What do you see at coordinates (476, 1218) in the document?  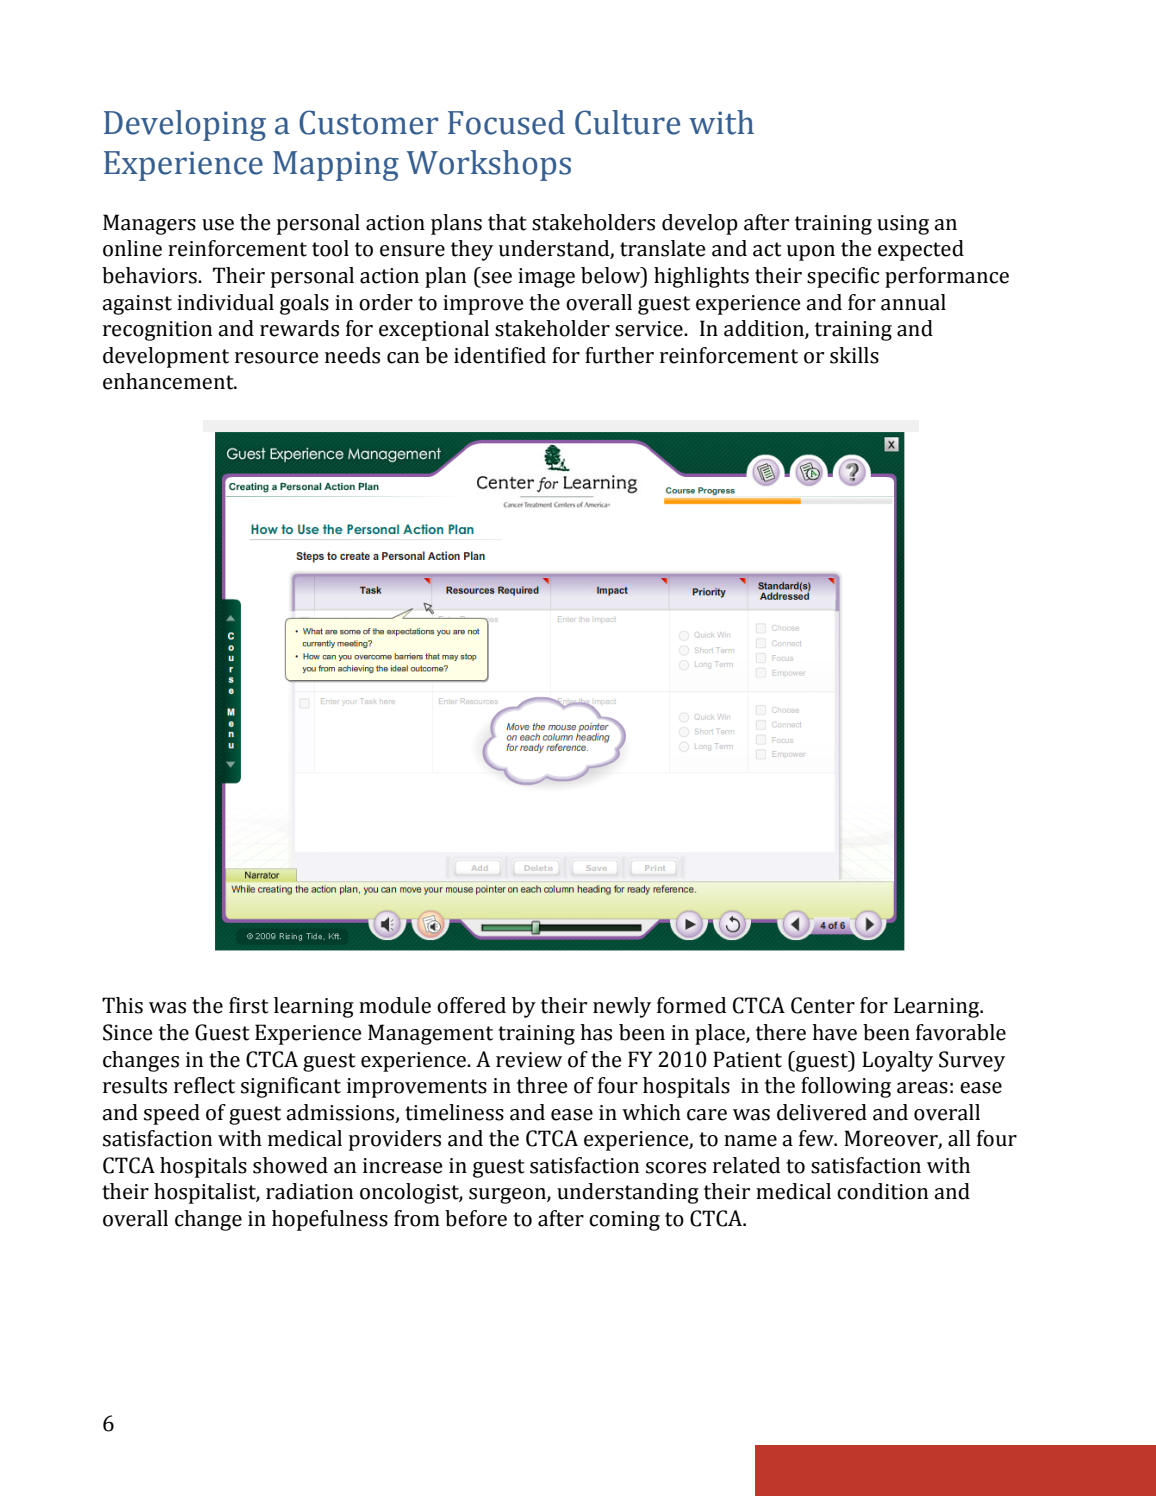 I see `before` at bounding box center [476, 1218].
